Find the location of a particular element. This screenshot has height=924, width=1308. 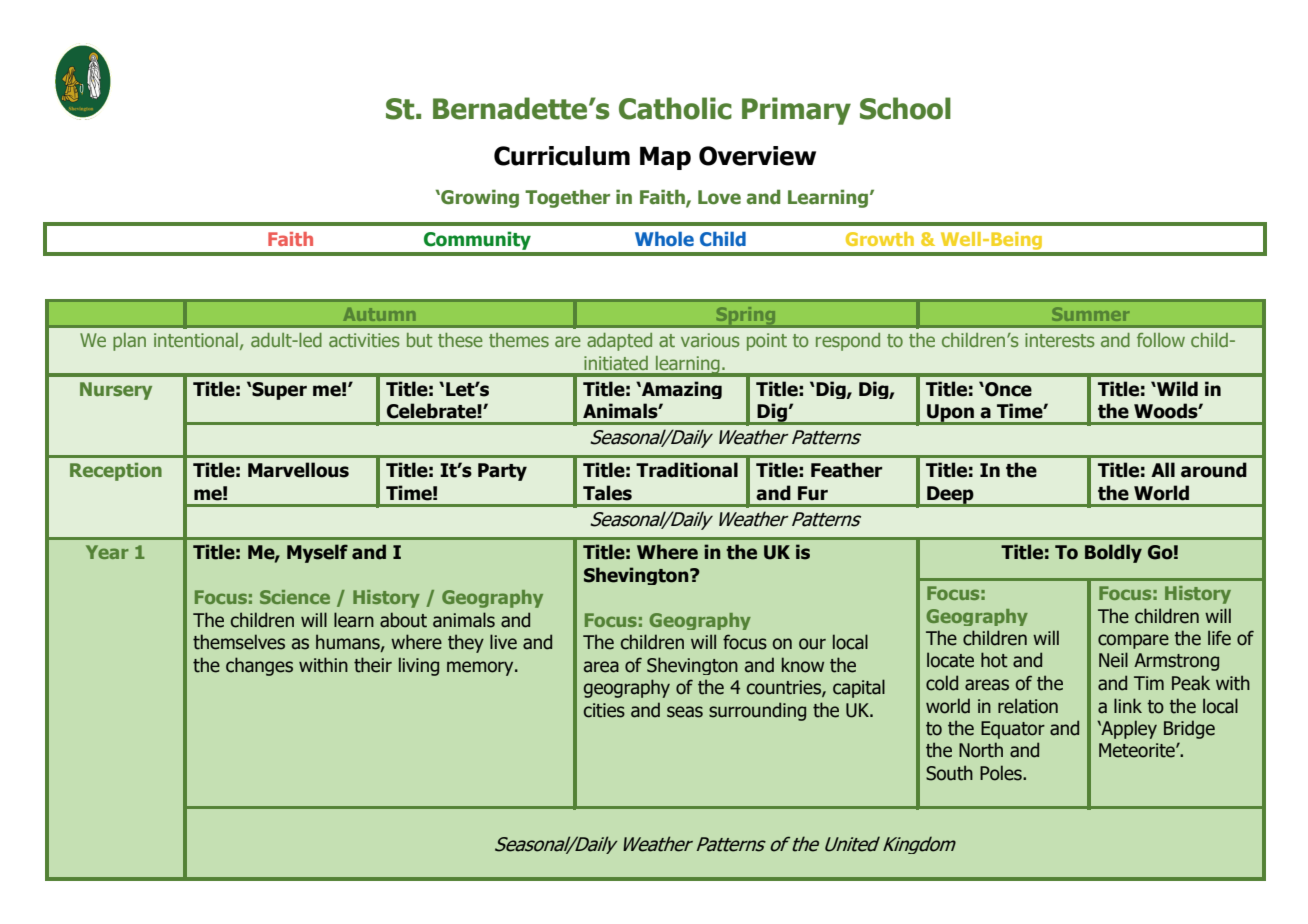

Curriculum is located at coordinates (562, 156).
